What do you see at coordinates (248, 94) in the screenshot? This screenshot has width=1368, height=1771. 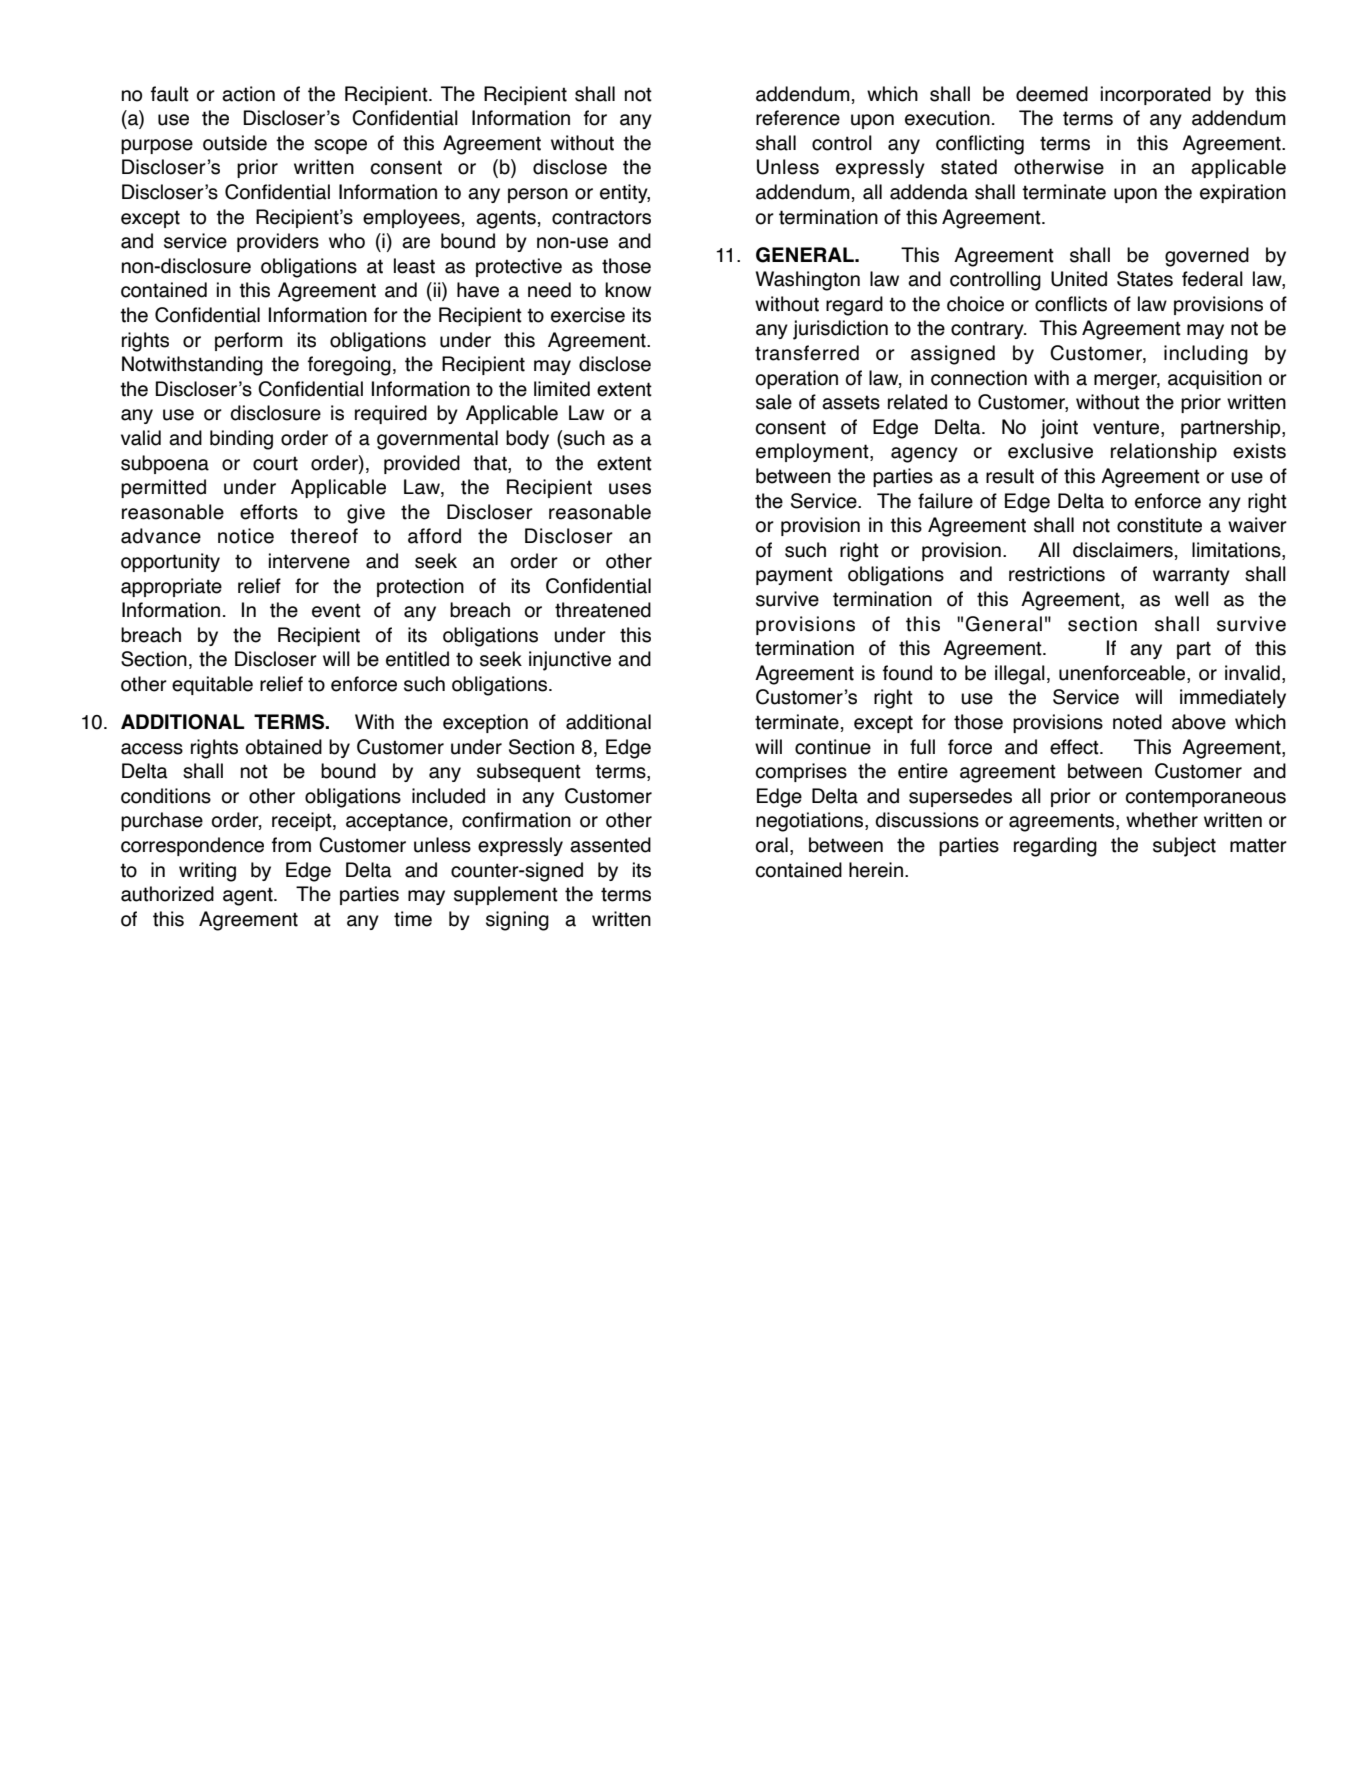 I see `action` at bounding box center [248, 94].
